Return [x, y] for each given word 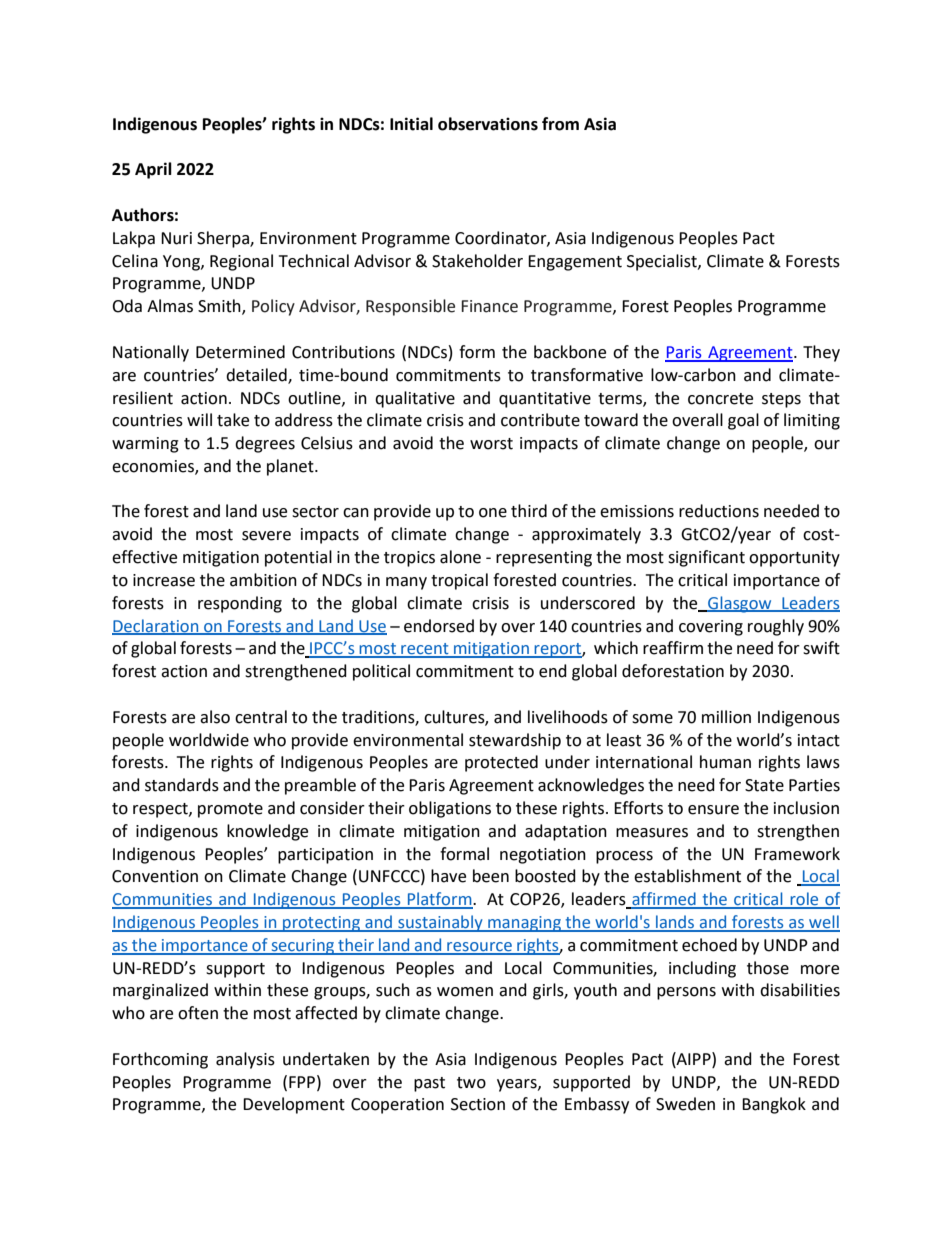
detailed [257, 375]
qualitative [415, 399]
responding [240, 604]
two [471, 1083]
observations [488, 124]
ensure [713, 810]
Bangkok [774, 1105]
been [491, 876]
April [153, 170]
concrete [720, 399]
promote [230, 810]
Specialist [663, 262]
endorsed [439, 626]
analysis [245, 1060]
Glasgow [740, 604]
